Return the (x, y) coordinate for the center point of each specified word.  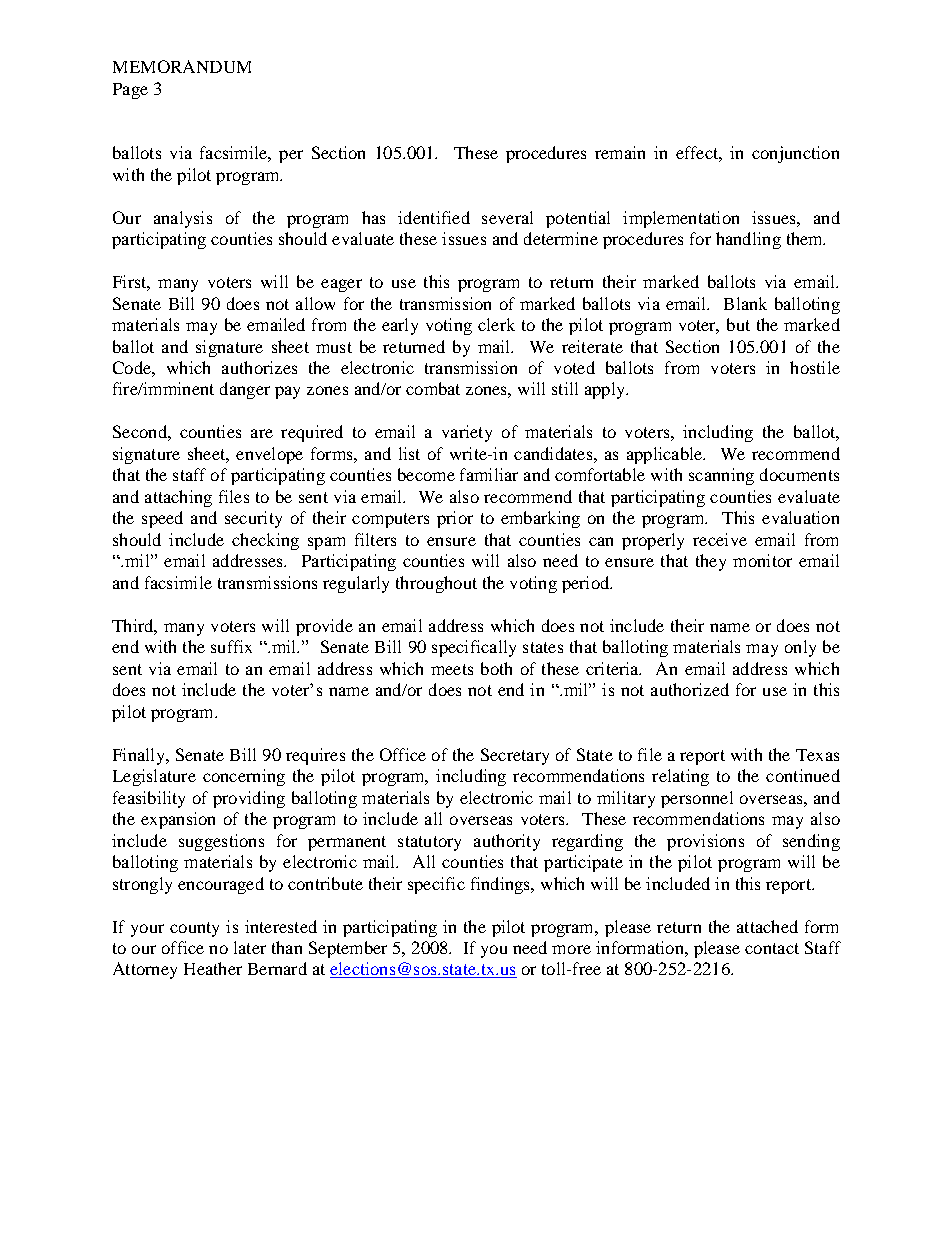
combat (433, 388)
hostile (815, 367)
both (496, 668)
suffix (231, 646)
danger (245, 390)
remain (620, 152)
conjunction (795, 154)
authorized (690, 689)
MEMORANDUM (182, 66)
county (194, 929)
